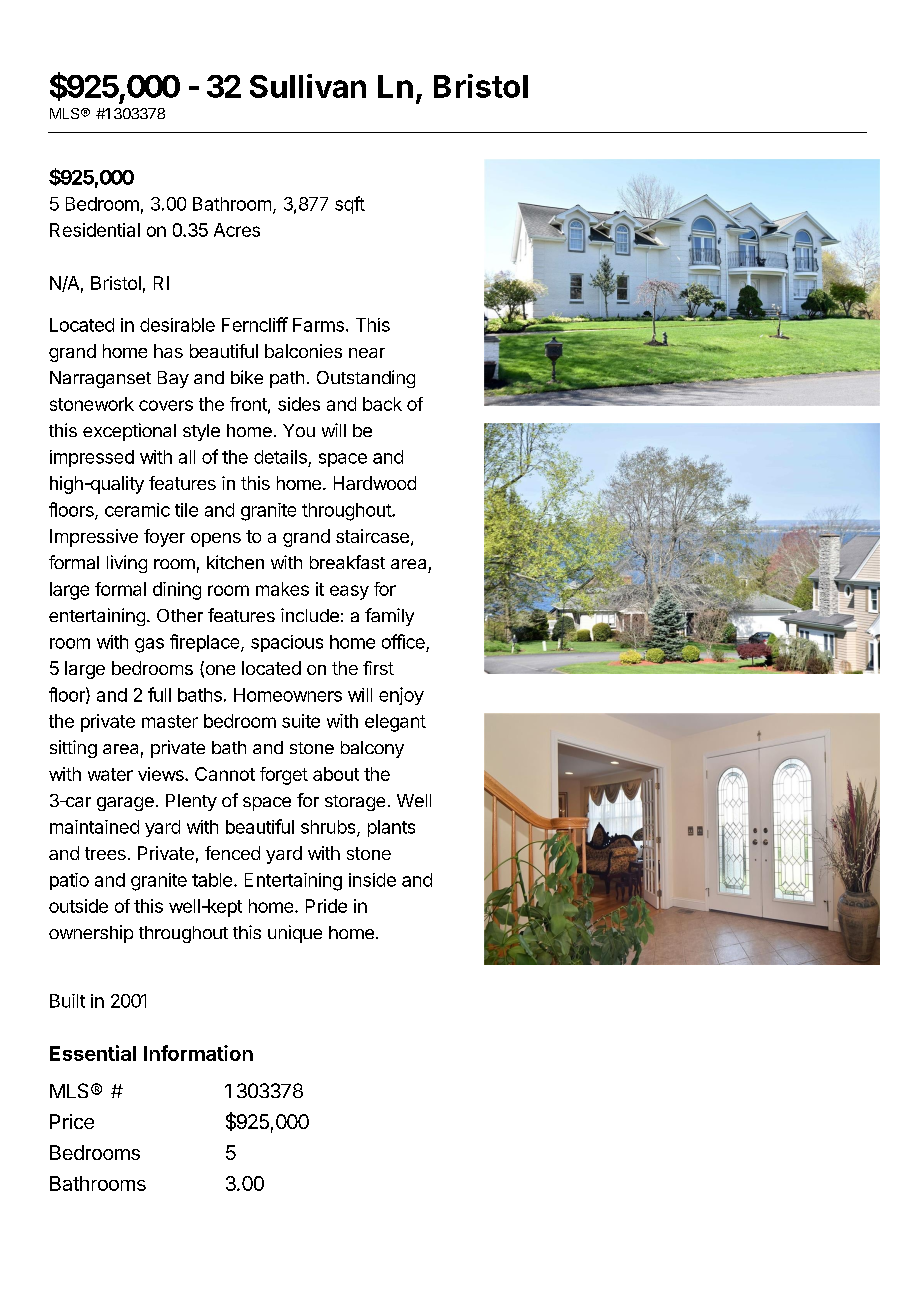 This page has width=924, height=1308. I want to click on near, so click(367, 353).
